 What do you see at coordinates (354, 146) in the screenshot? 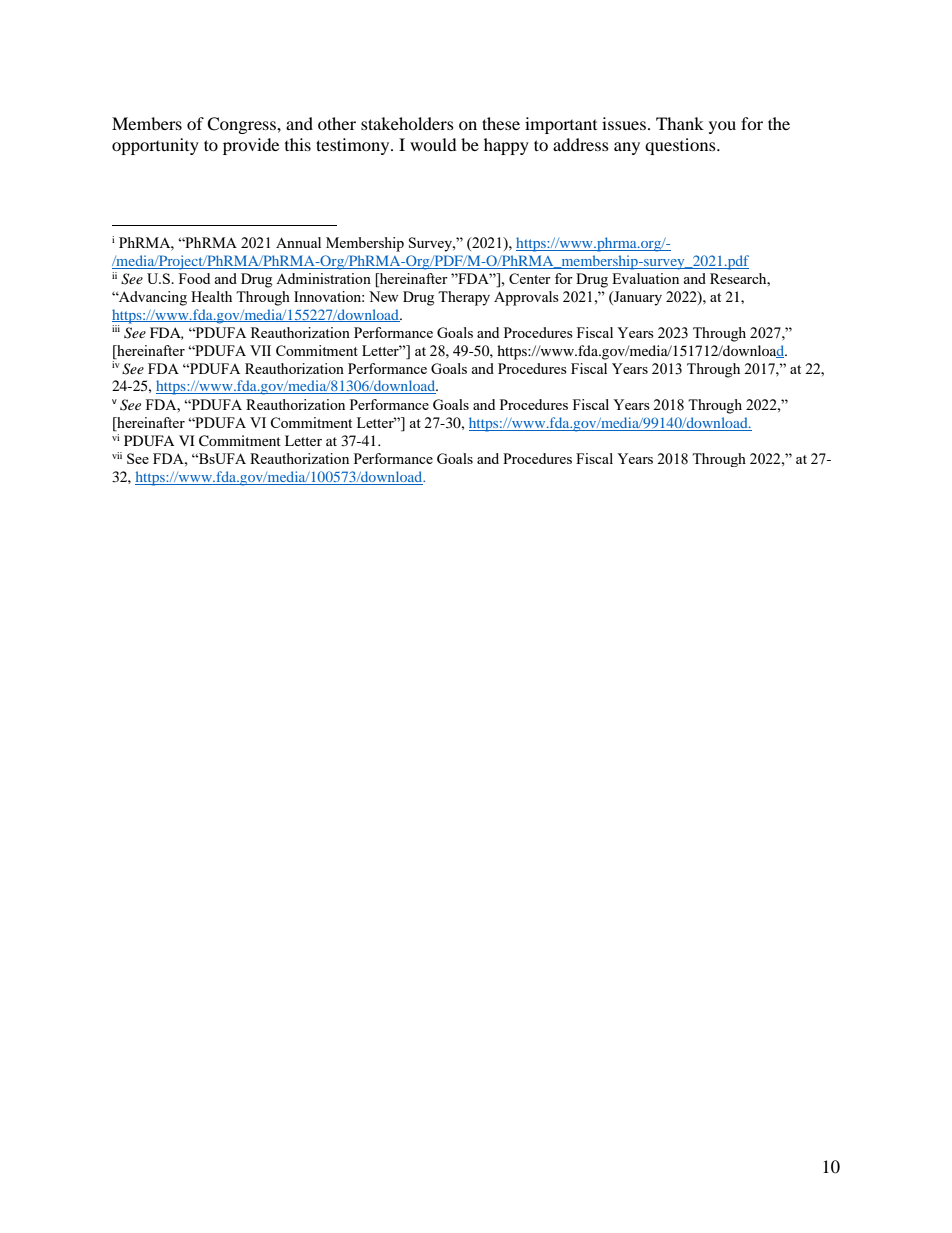
I see `testimony` at bounding box center [354, 146].
